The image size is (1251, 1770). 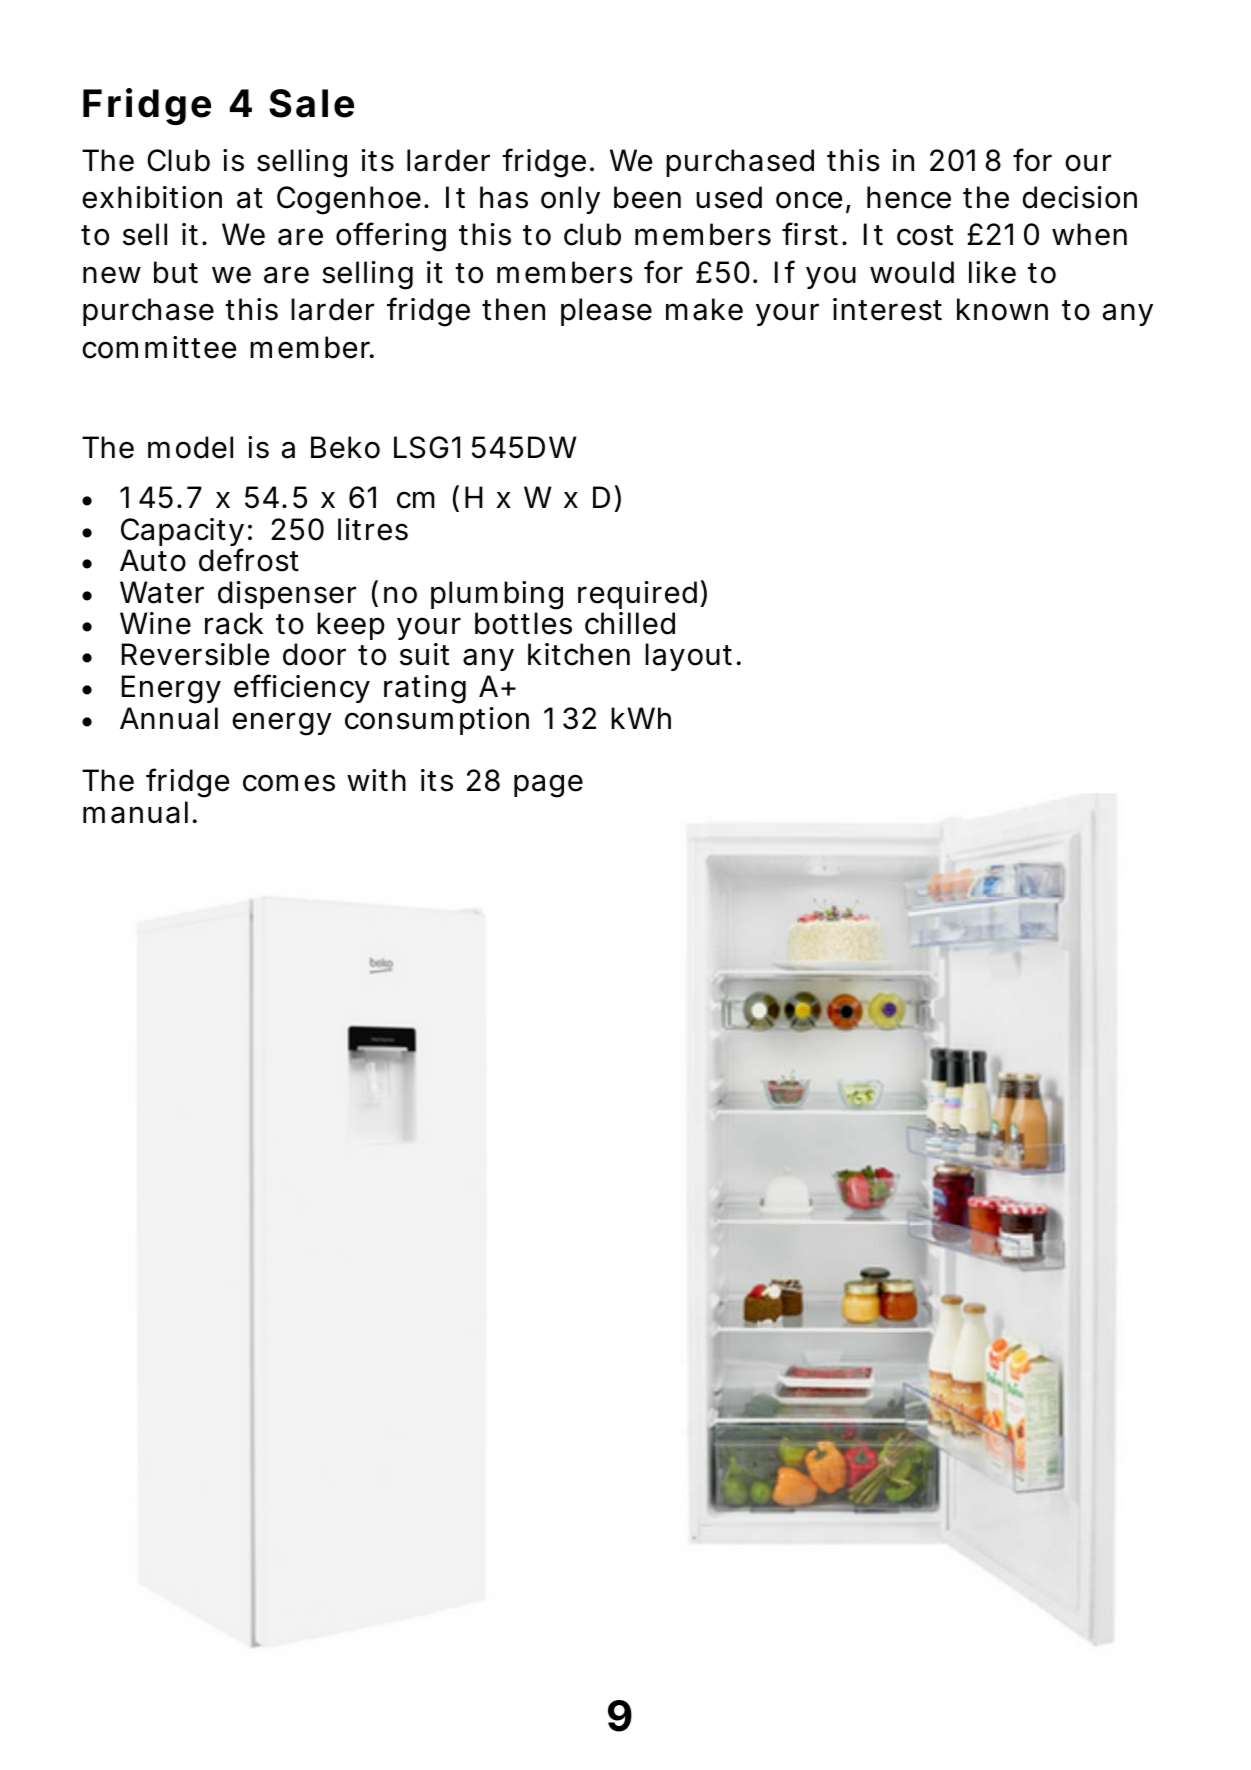 I want to click on Sale, so click(x=311, y=103).
